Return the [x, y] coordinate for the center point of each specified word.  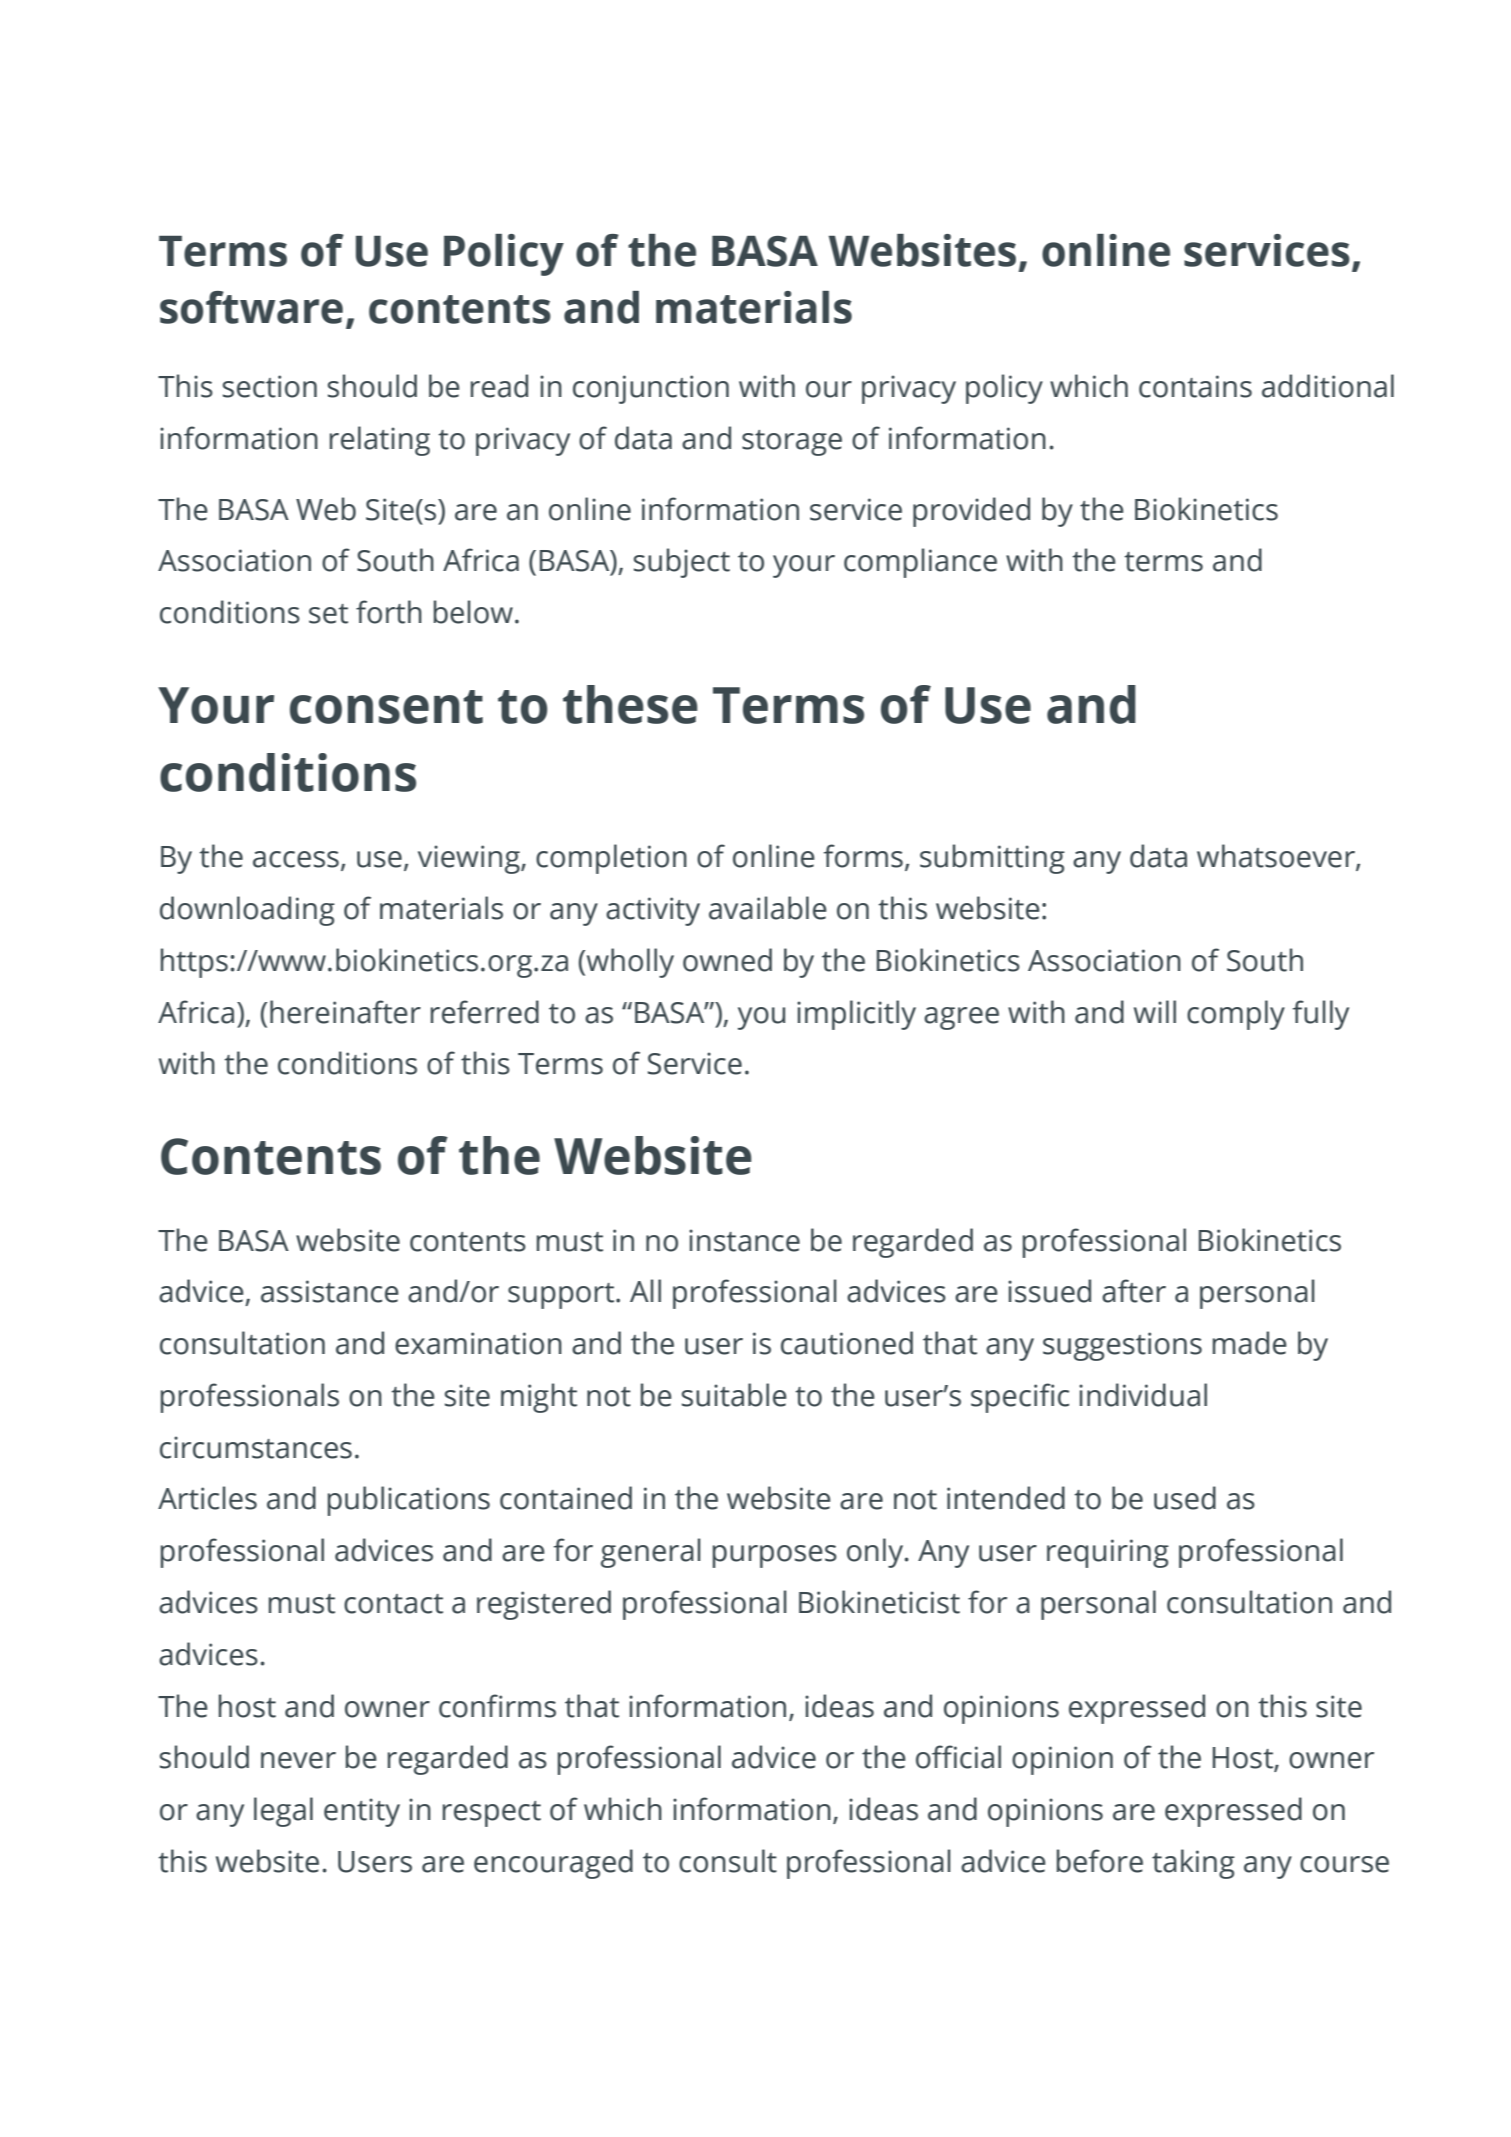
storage [792, 443]
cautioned [847, 1343]
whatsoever [1277, 857]
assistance [330, 1291]
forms [863, 856]
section [270, 386]
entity [362, 1812]
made [1250, 1343]
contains [1195, 386]
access [296, 859]
